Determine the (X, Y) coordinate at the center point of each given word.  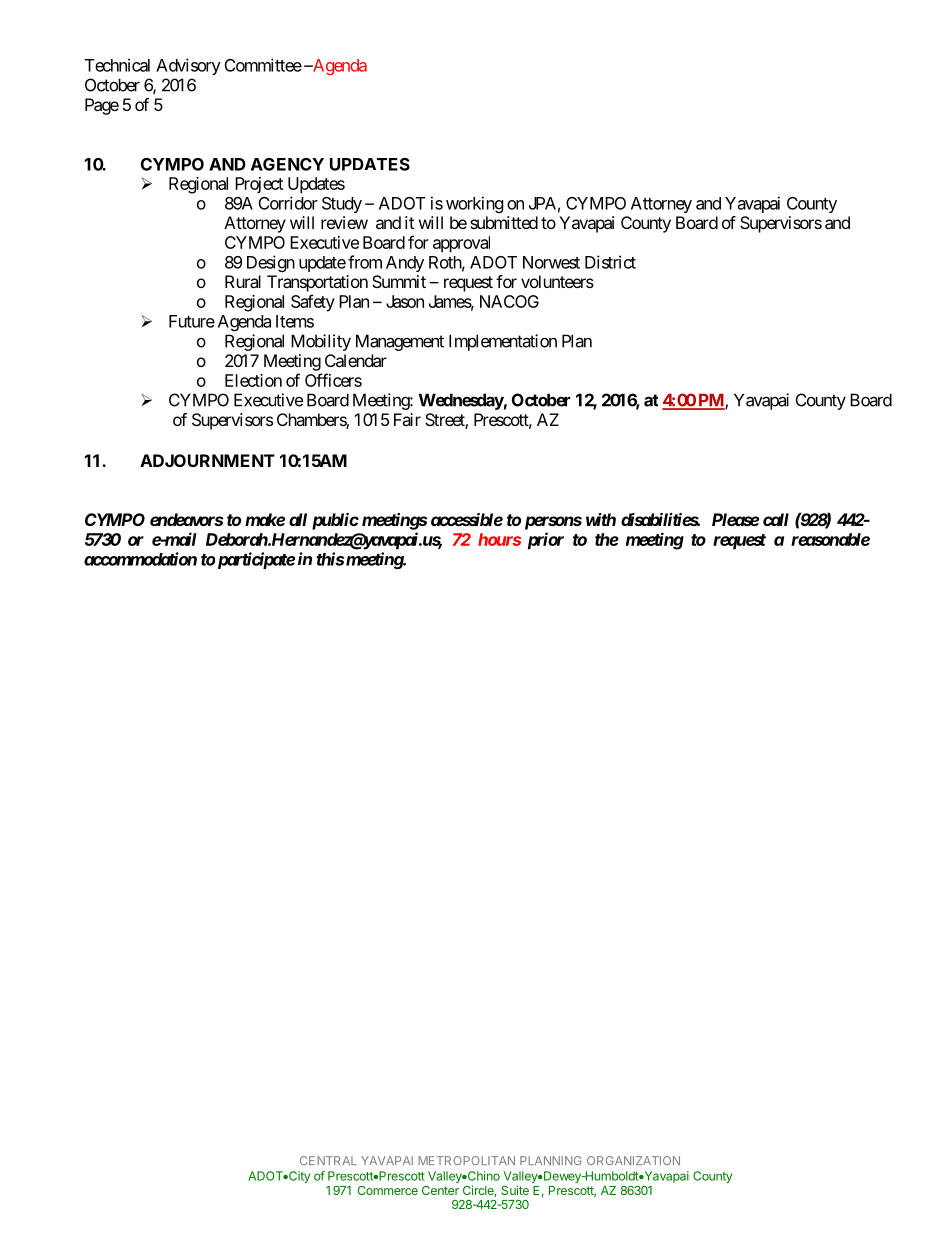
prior (546, 541)
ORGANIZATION (633, 1160)
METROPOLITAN (466, 1160)
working (475, 204)
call (776, 519)
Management (400, 342)
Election (253, 380)
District (610, 262)
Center (440, 1190)
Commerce (388, 1190)
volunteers (557, 281)
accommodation (140, 559)
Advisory (188, 66)
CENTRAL (328, 1160)
